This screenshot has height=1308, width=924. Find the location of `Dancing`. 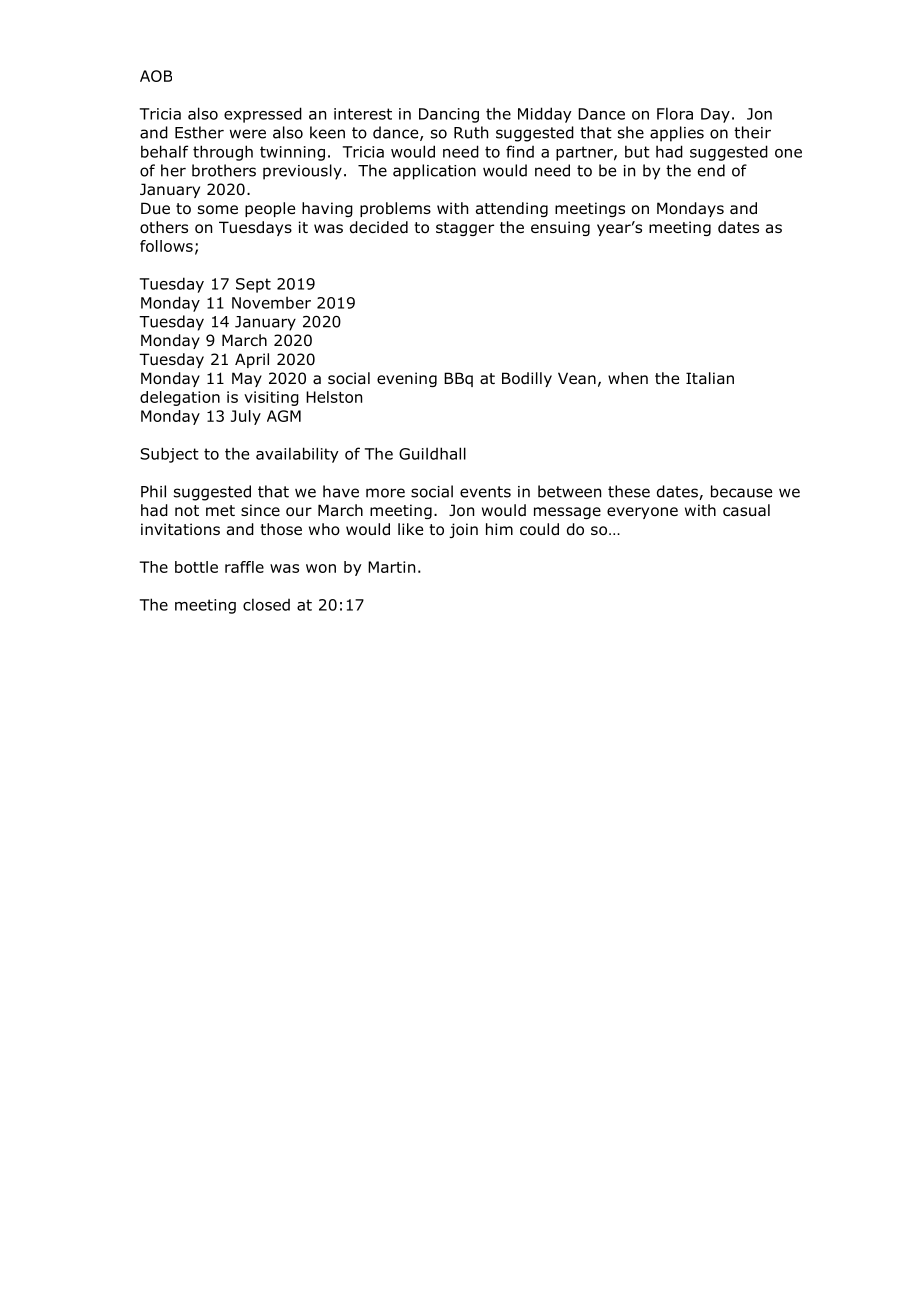

Dancing is located at coordinates (449, 115).
